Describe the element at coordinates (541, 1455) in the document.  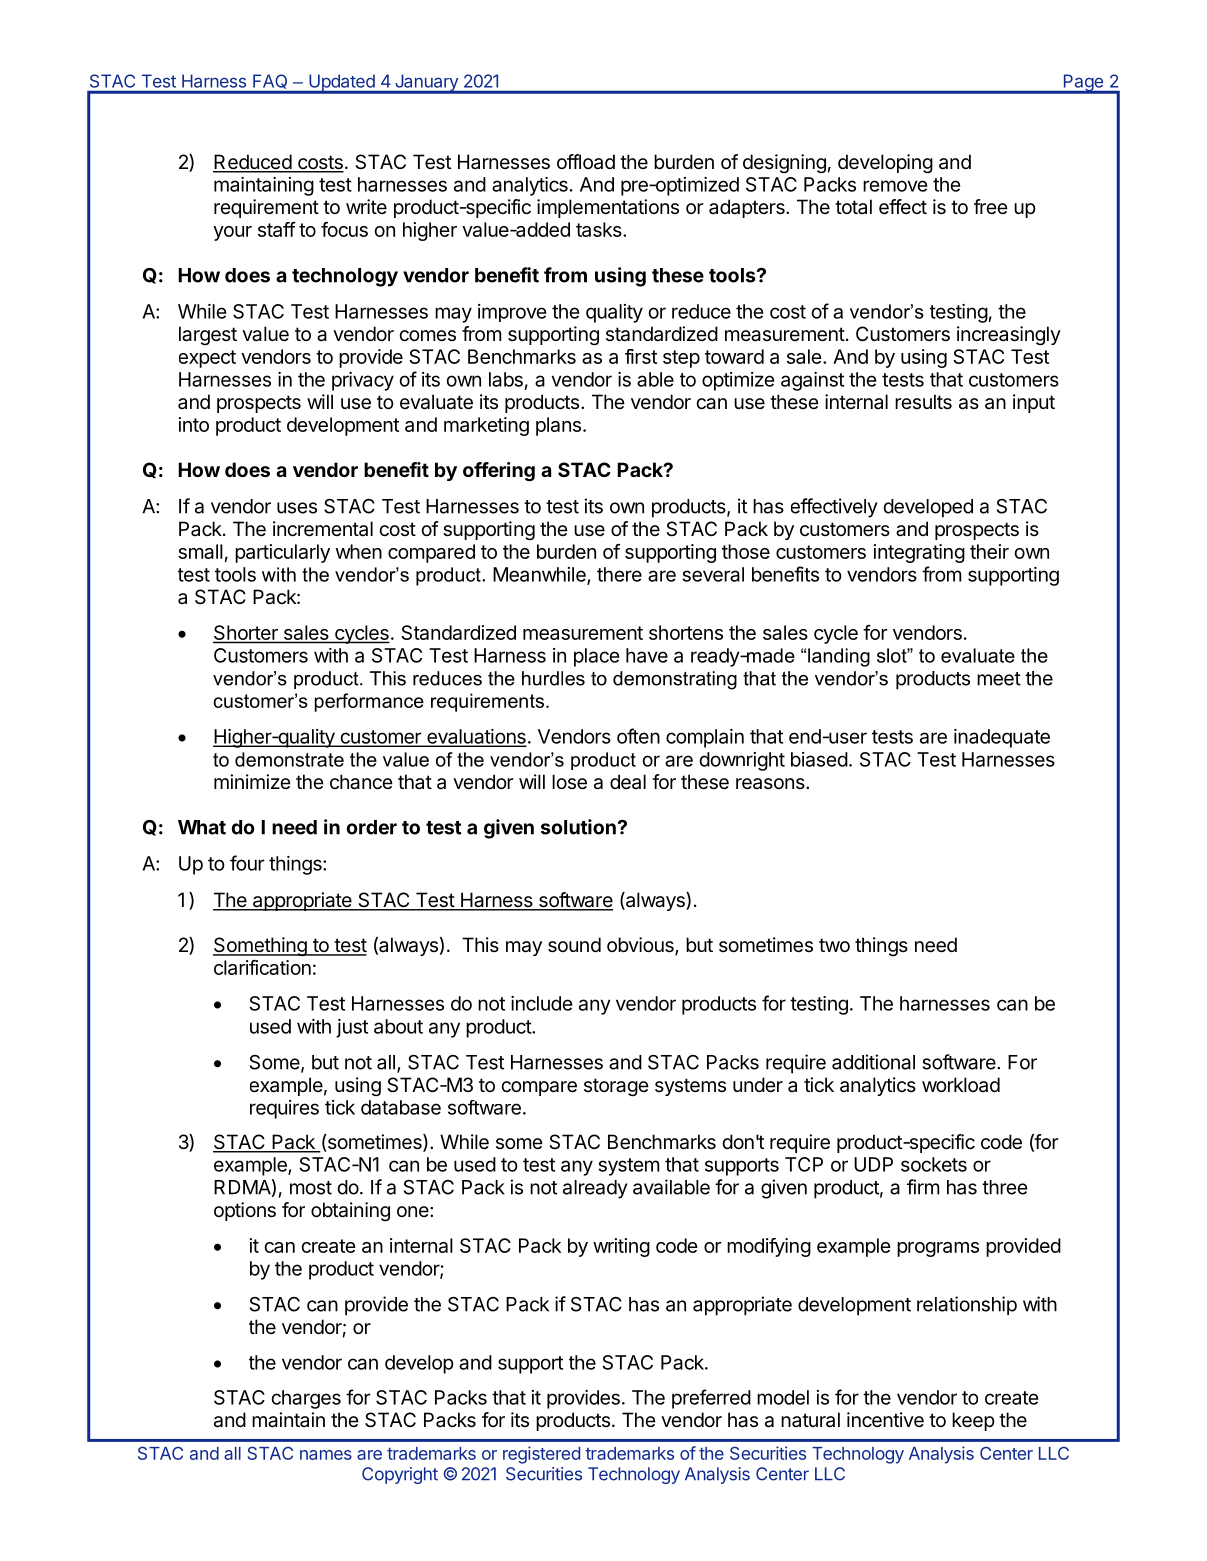
I see `registered` at that location.
